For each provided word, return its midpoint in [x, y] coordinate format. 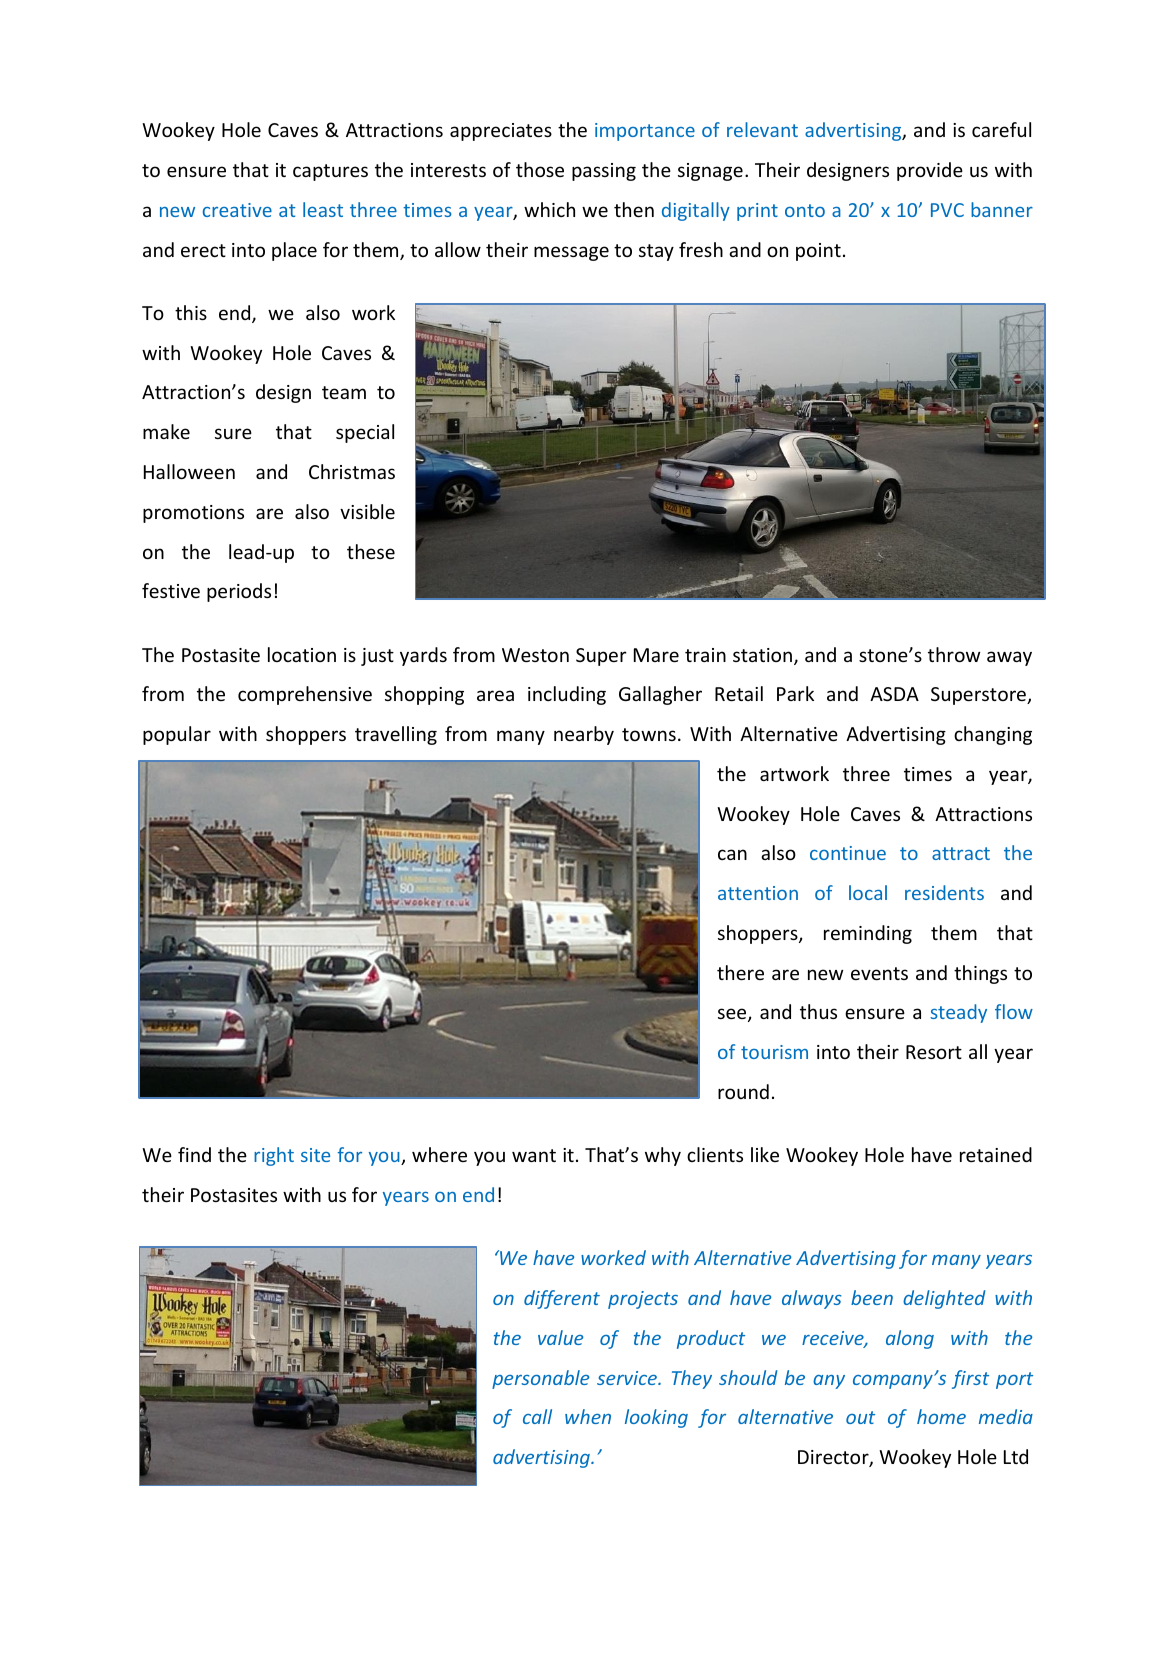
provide [930, 171]
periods [239, 592]
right [274, 1156]
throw [954, 654]
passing [604, 172]
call [537, 1416]
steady [958, 1013]
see [733, 1015]
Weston [535, 655]
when [588, 1416]
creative [237, 210]
